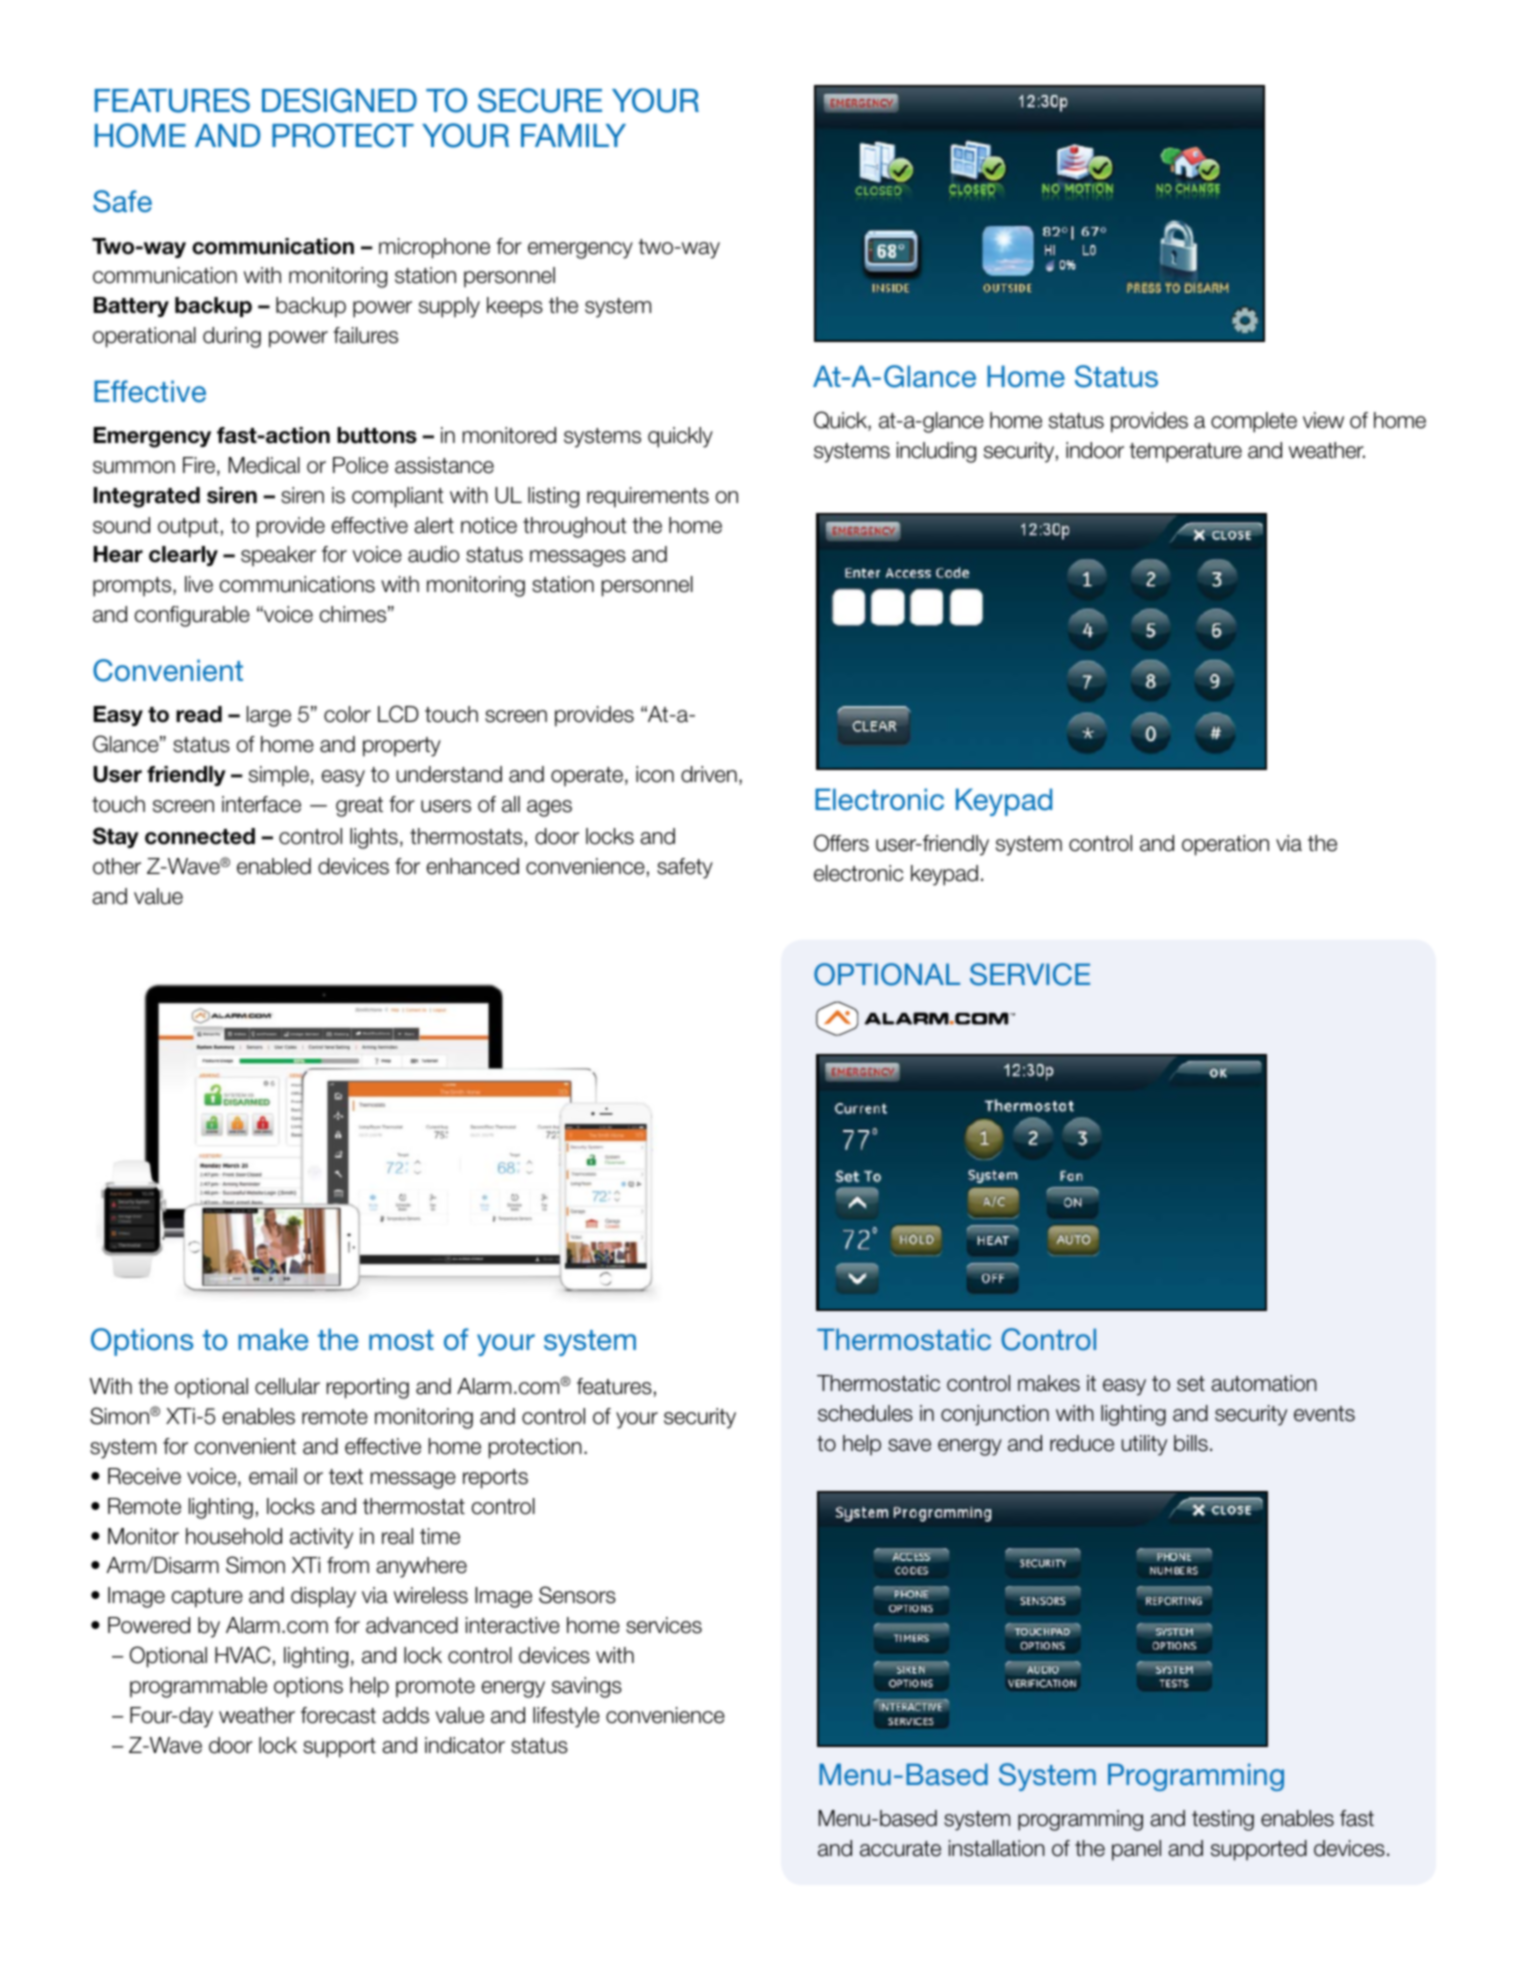 This image has height=1975, width=1526. What do you see at coordinates (1254, 422) in the image?
I see `complete` at bounding box center [1254, 422].
